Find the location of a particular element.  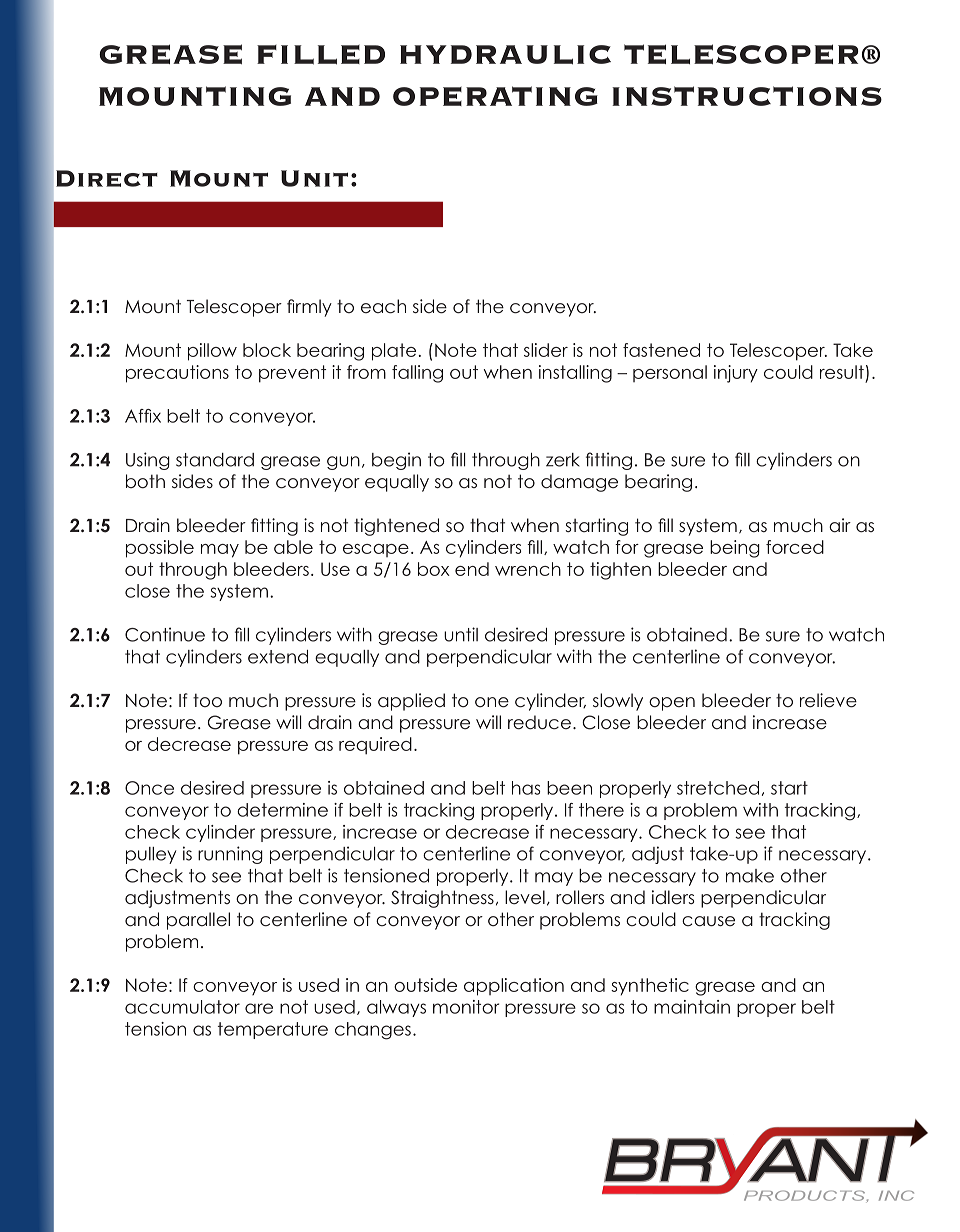

slider is located at coordinates (546, 350).
